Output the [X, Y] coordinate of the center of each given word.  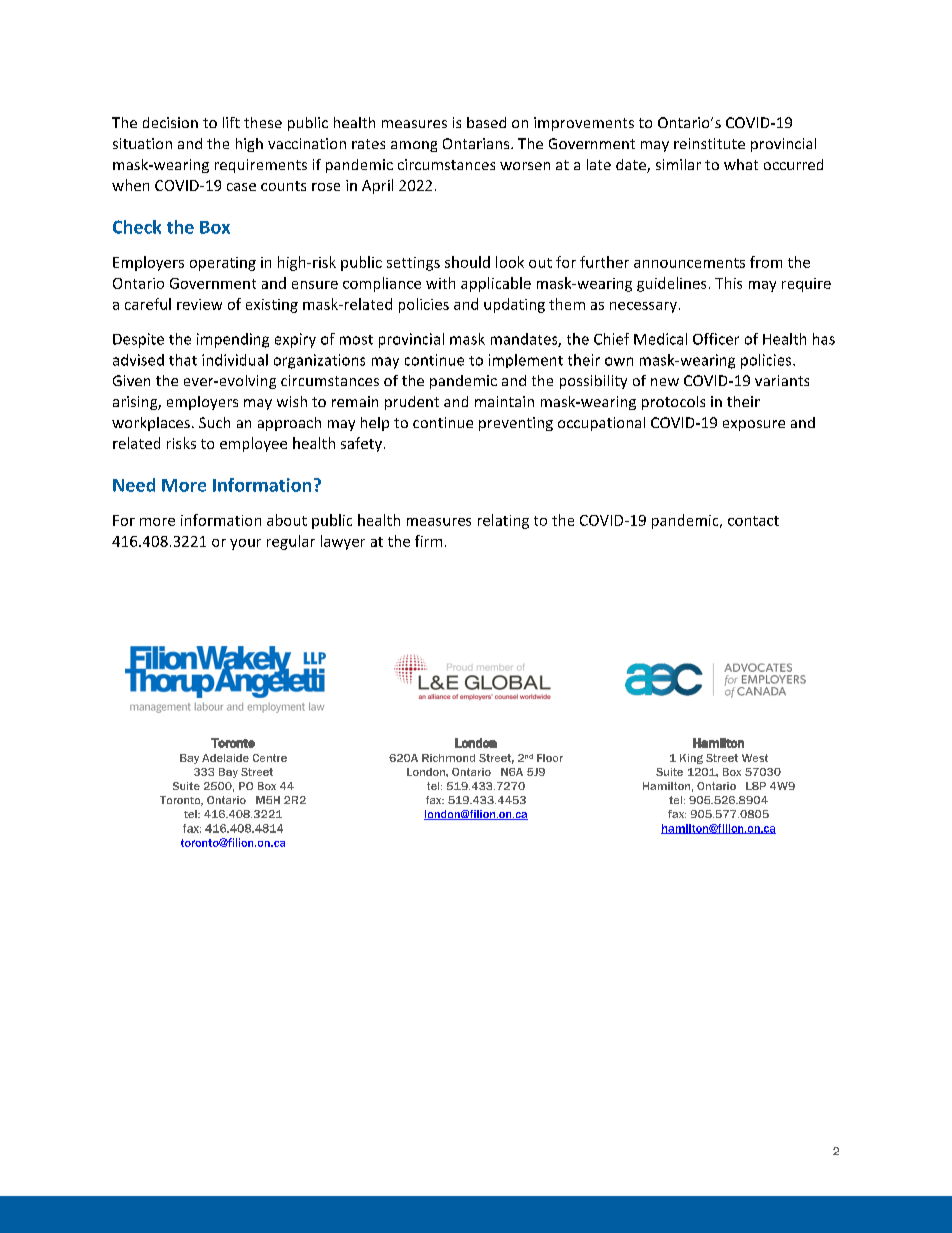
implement [526, 361]
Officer [716, 339]
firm [428, 541]
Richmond [448, 758]
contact [753, 521]
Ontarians [477, 143]
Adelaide [225, 758]
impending [233, 340]
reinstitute [709, 143]
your [245, 544]
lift [231, 122]
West [755, 758]
